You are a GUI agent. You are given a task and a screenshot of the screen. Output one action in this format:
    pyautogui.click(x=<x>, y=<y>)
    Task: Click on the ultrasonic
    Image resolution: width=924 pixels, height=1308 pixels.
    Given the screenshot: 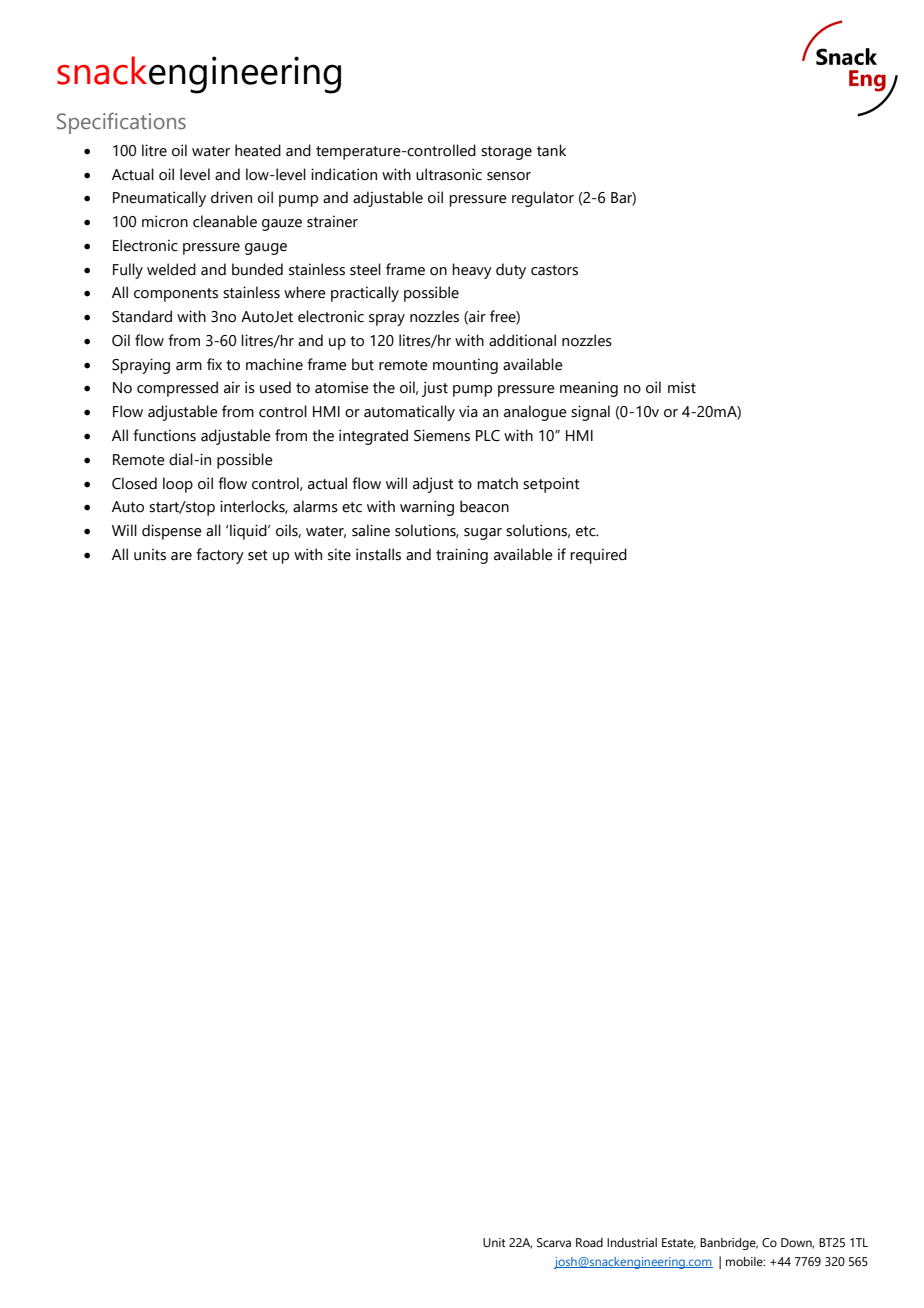 What is the action you would take?
    pyautogui.click(x=449, y=174)
